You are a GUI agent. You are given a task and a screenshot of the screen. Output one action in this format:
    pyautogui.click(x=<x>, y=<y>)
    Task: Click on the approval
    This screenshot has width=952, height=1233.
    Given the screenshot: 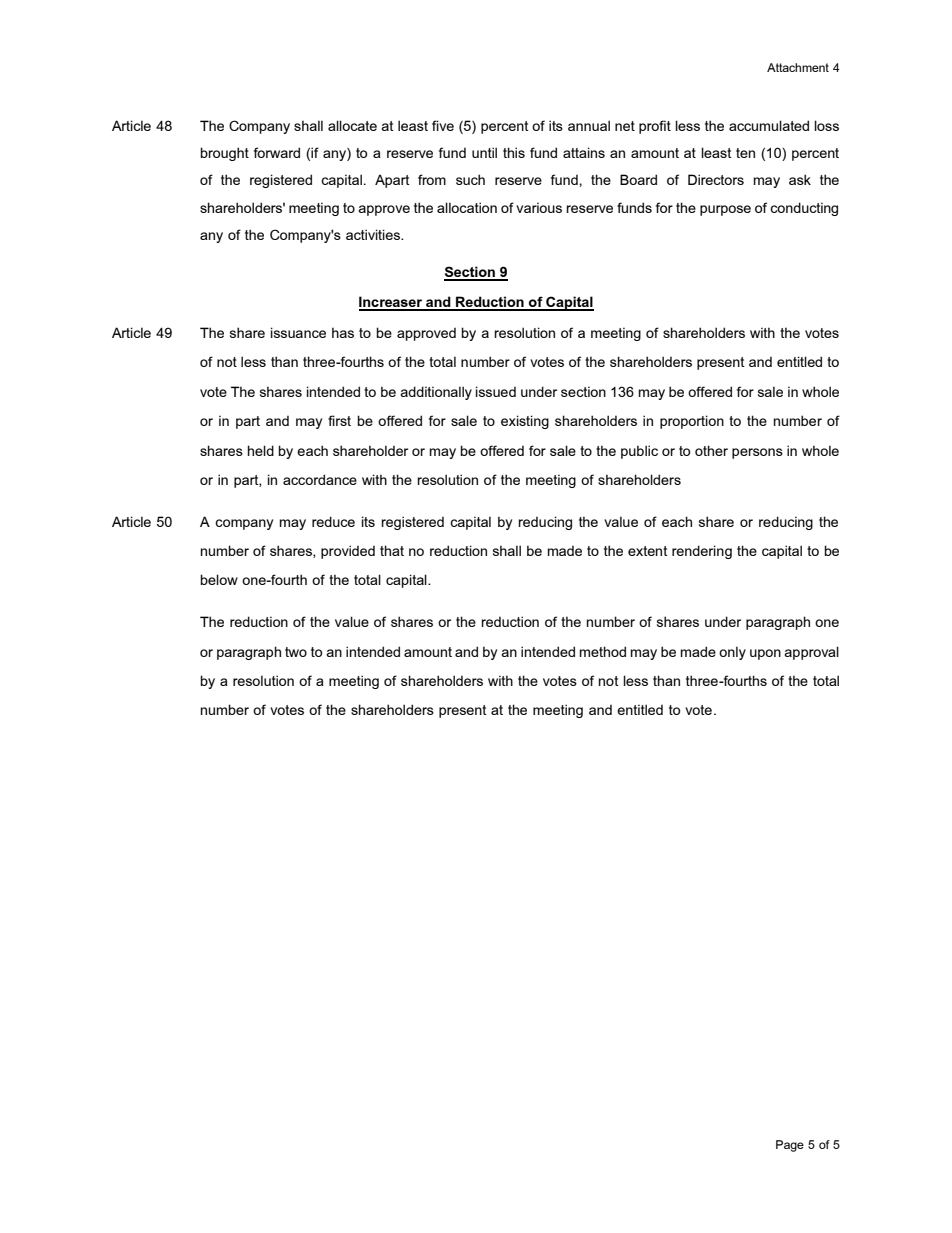 What is the action you would take?
    pyautogui.click(x=811, y=653)
